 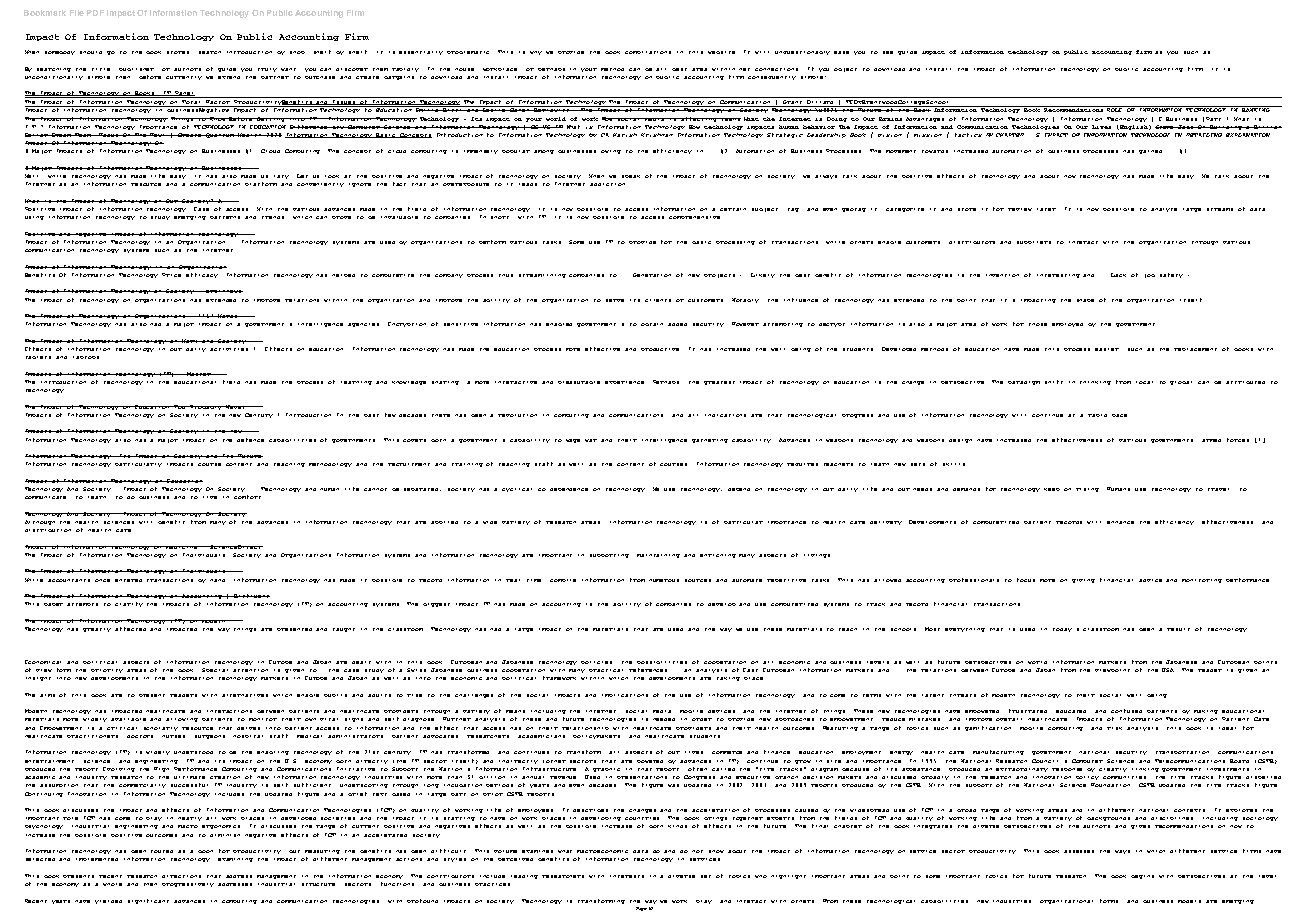 What do you see at coordinates (136, 69) in the screenshot?
I see `publisher` at bounding box center [136, 69].
